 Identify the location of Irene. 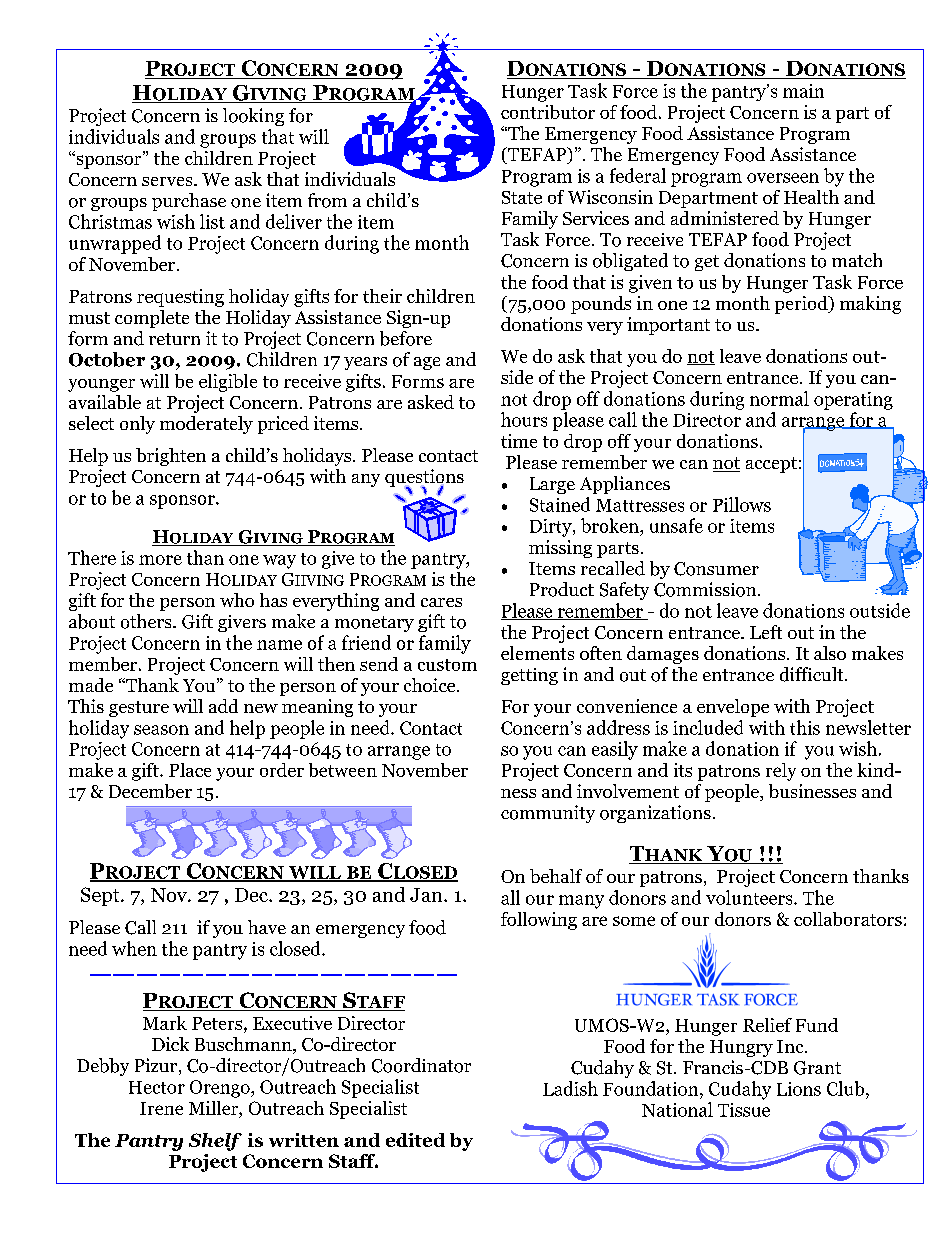
(161, 1108).
